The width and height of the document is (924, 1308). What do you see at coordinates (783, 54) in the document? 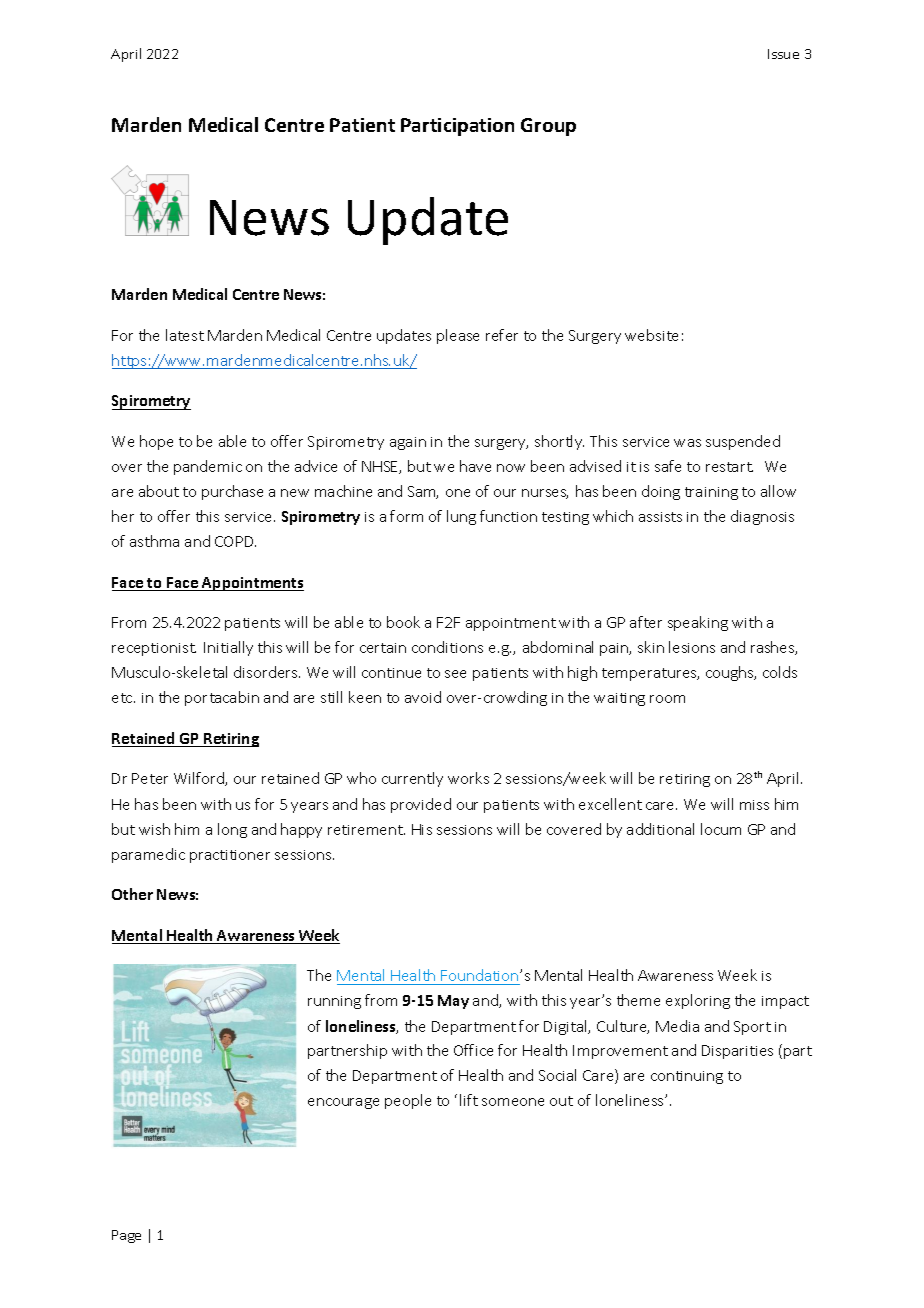
I see `Issue` at bounding box center [783, 54].
